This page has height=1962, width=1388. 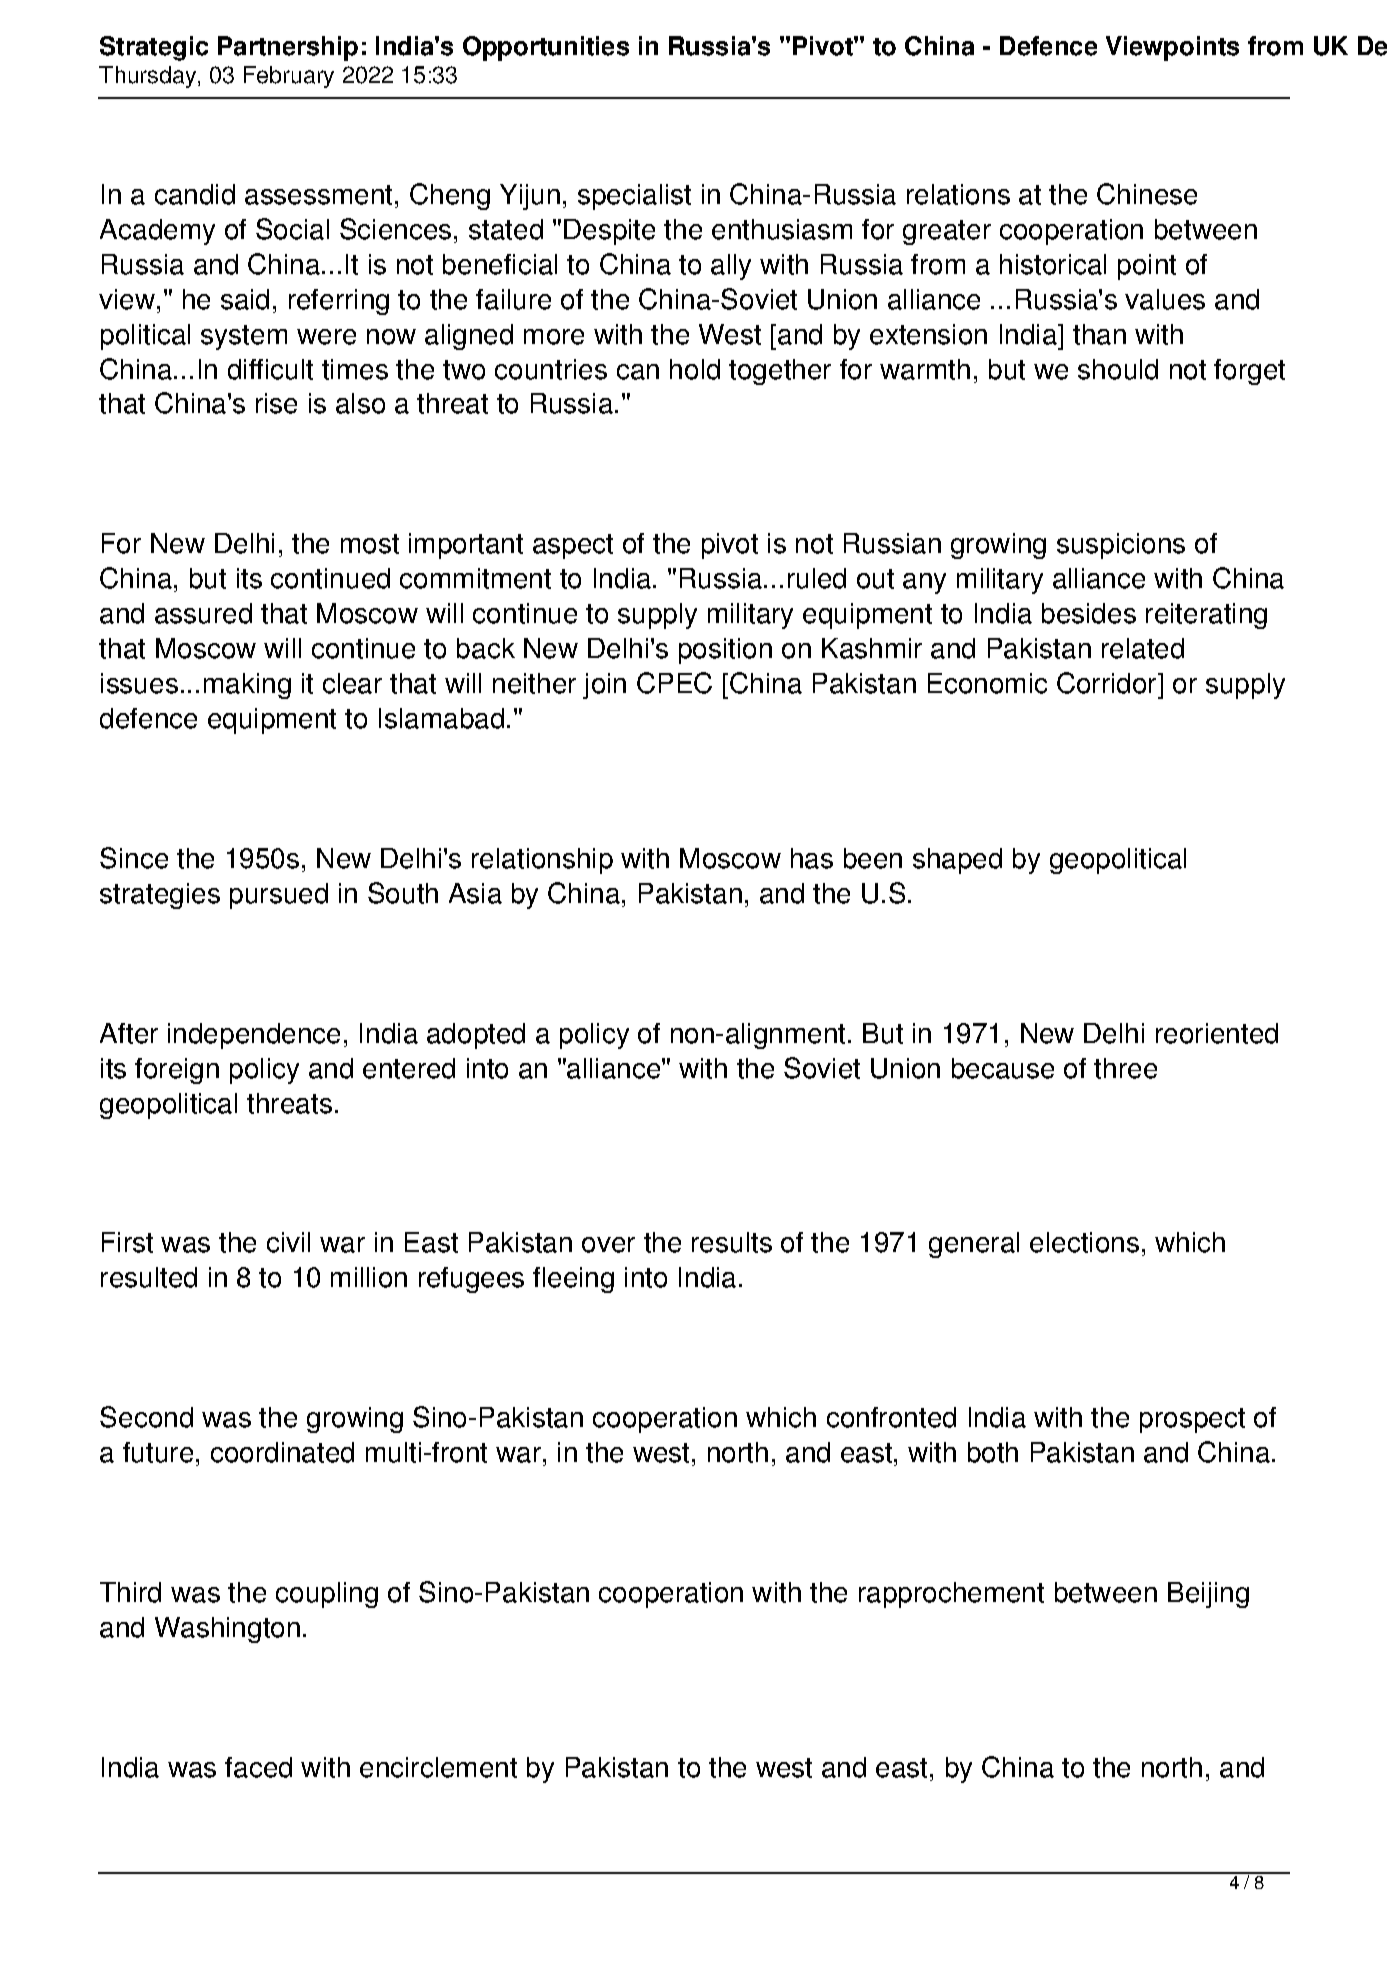 What do you see at coordinates (289, 77) in the page?
I see `February` at bounding box center [289, 77].
